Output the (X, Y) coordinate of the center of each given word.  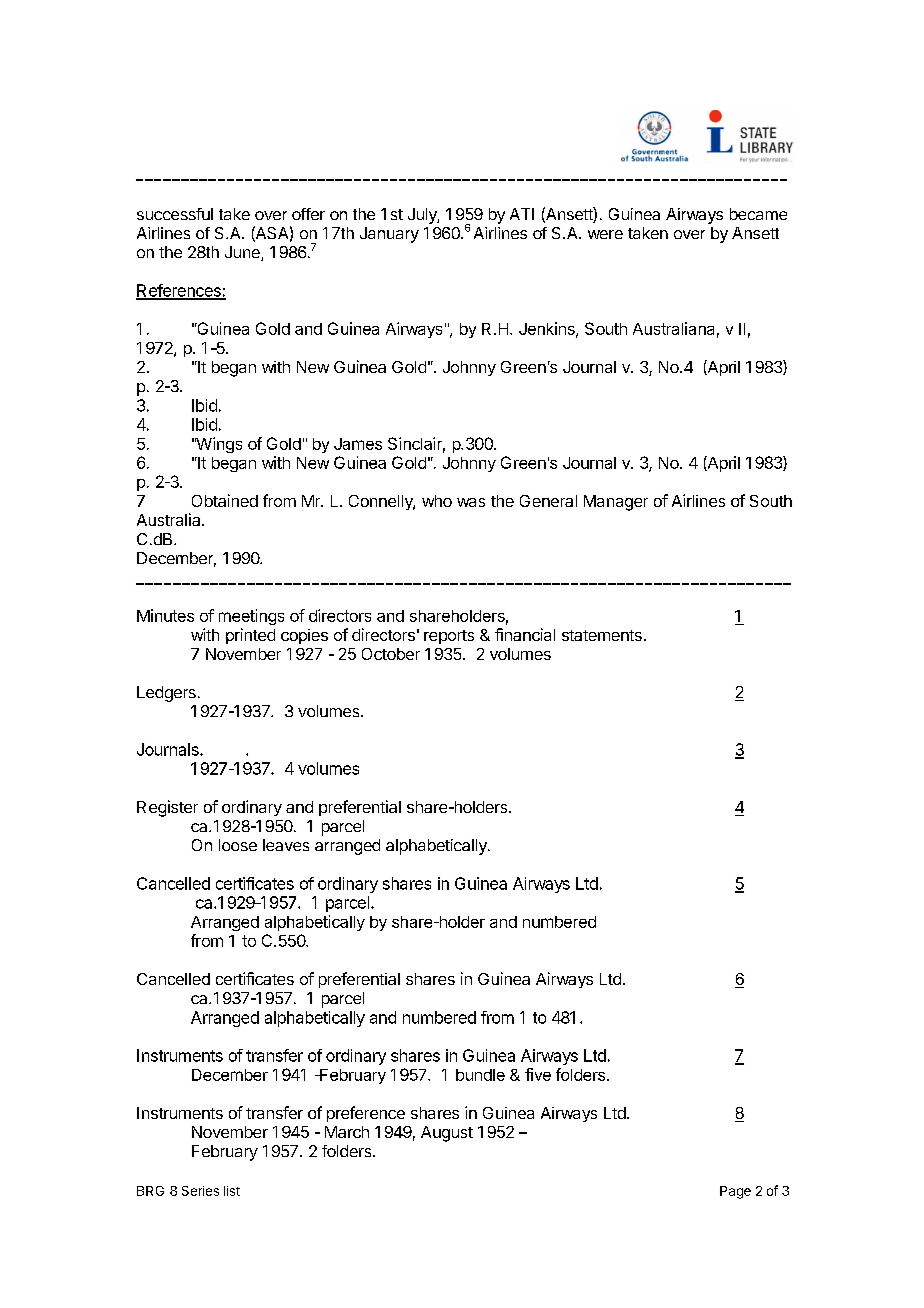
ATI (522, 214)
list (232, 1191)
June (243, 253)
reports (449, 637)
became (758, 214)
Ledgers (166, 694)
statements (602, 635)
